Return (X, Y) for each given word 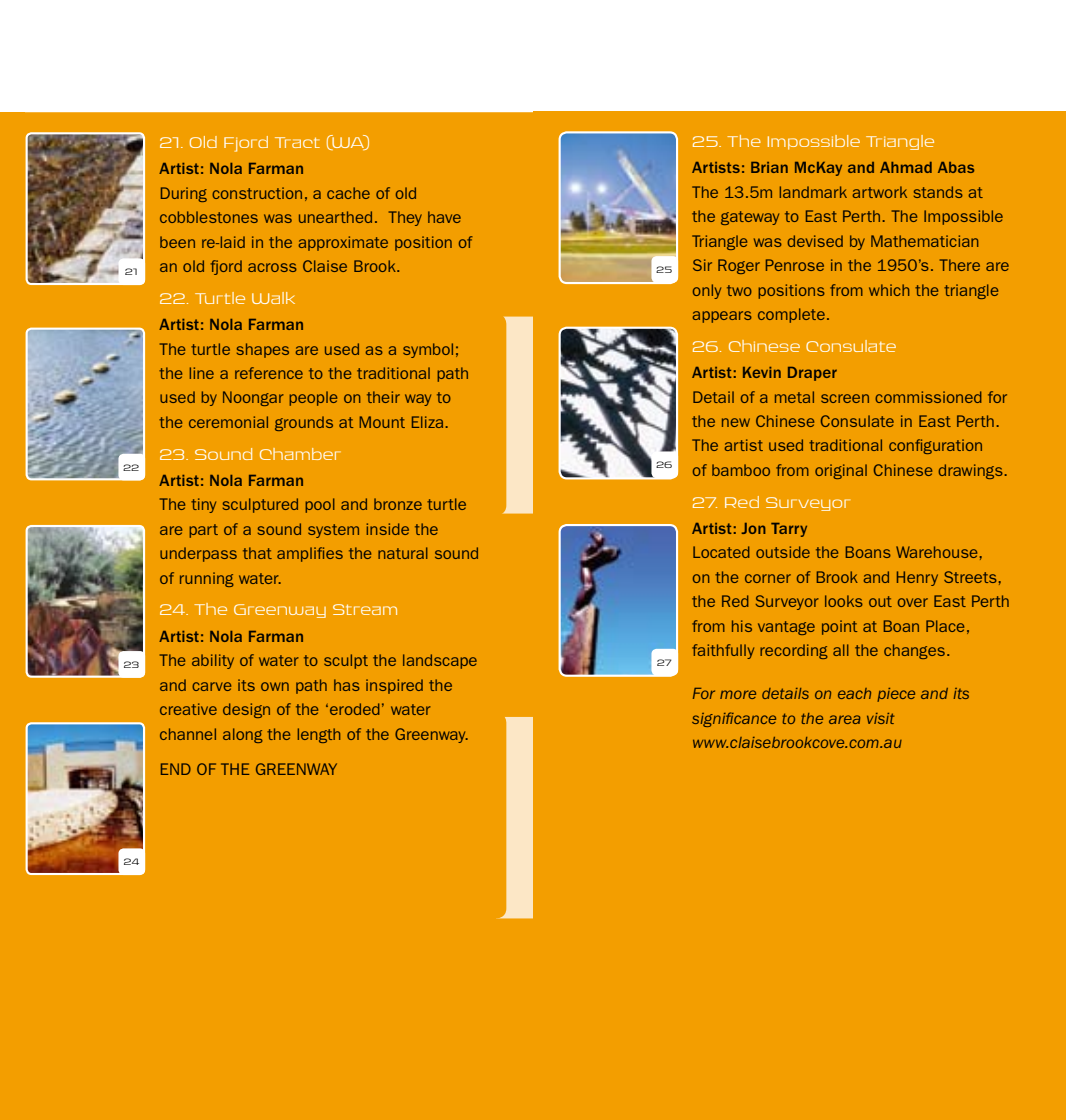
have (444, 217)
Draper (812, 374)
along (243, 735)
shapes (263, 350)
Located (721, 552)
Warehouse (936, 552)
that (257, 553)
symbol (428, 350)
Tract (297, 142)
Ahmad (906, 167)
